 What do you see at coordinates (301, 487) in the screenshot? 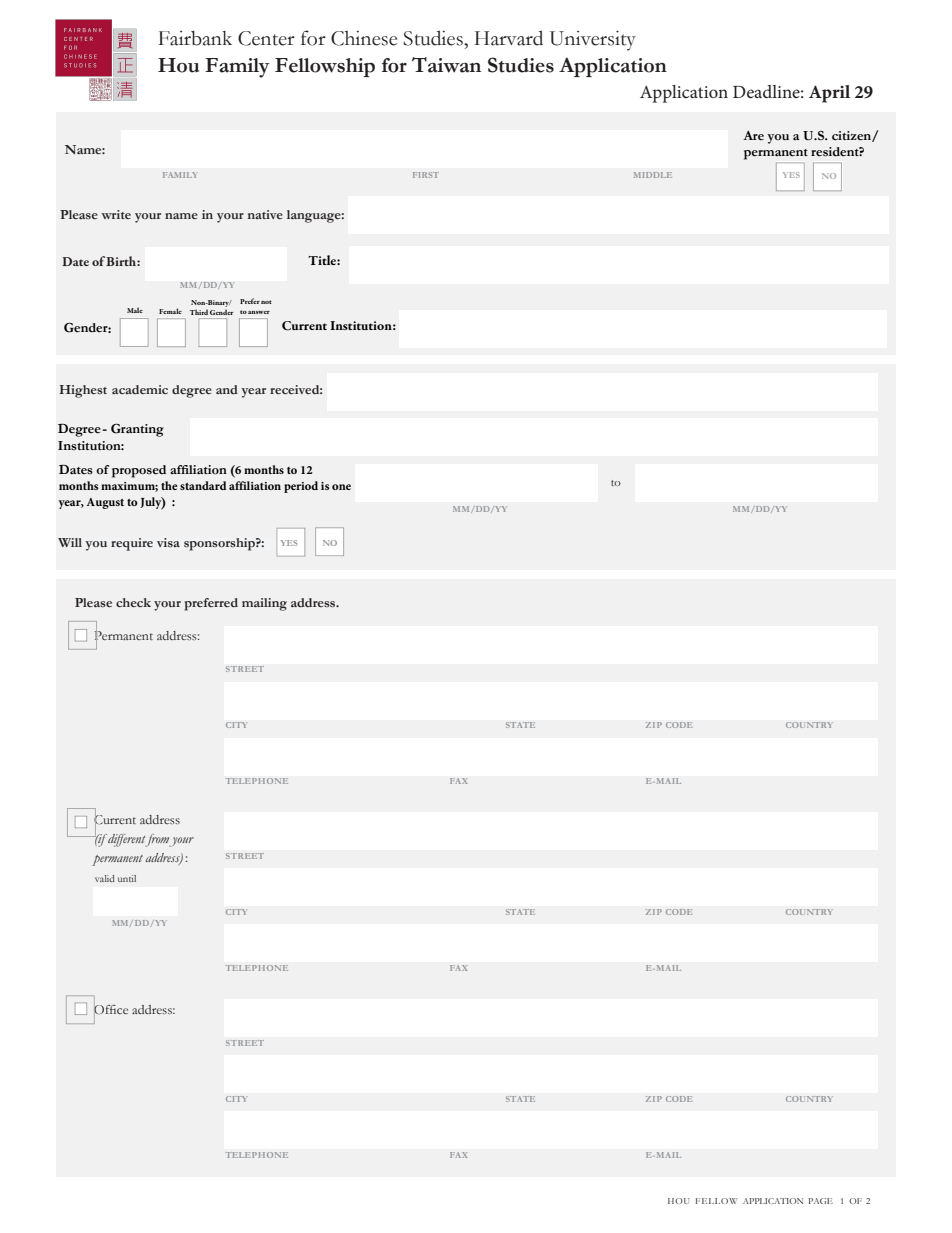
I see `period` at bounding box center [301, 487].
